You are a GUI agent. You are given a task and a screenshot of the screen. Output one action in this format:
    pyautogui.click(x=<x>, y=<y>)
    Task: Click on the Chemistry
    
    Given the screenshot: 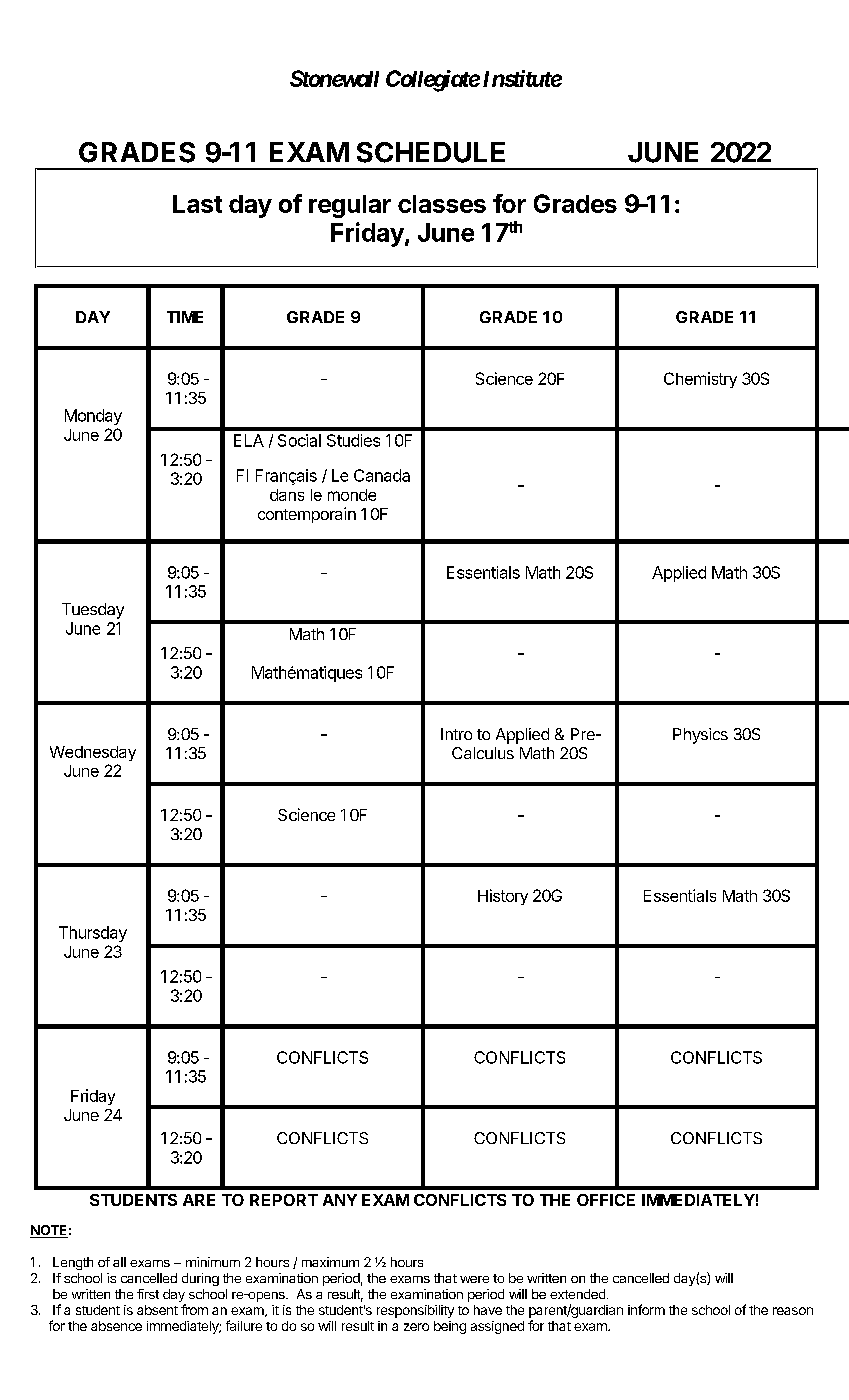 What is the action you would take?
    pyautogui.click(x=700, y=380)
